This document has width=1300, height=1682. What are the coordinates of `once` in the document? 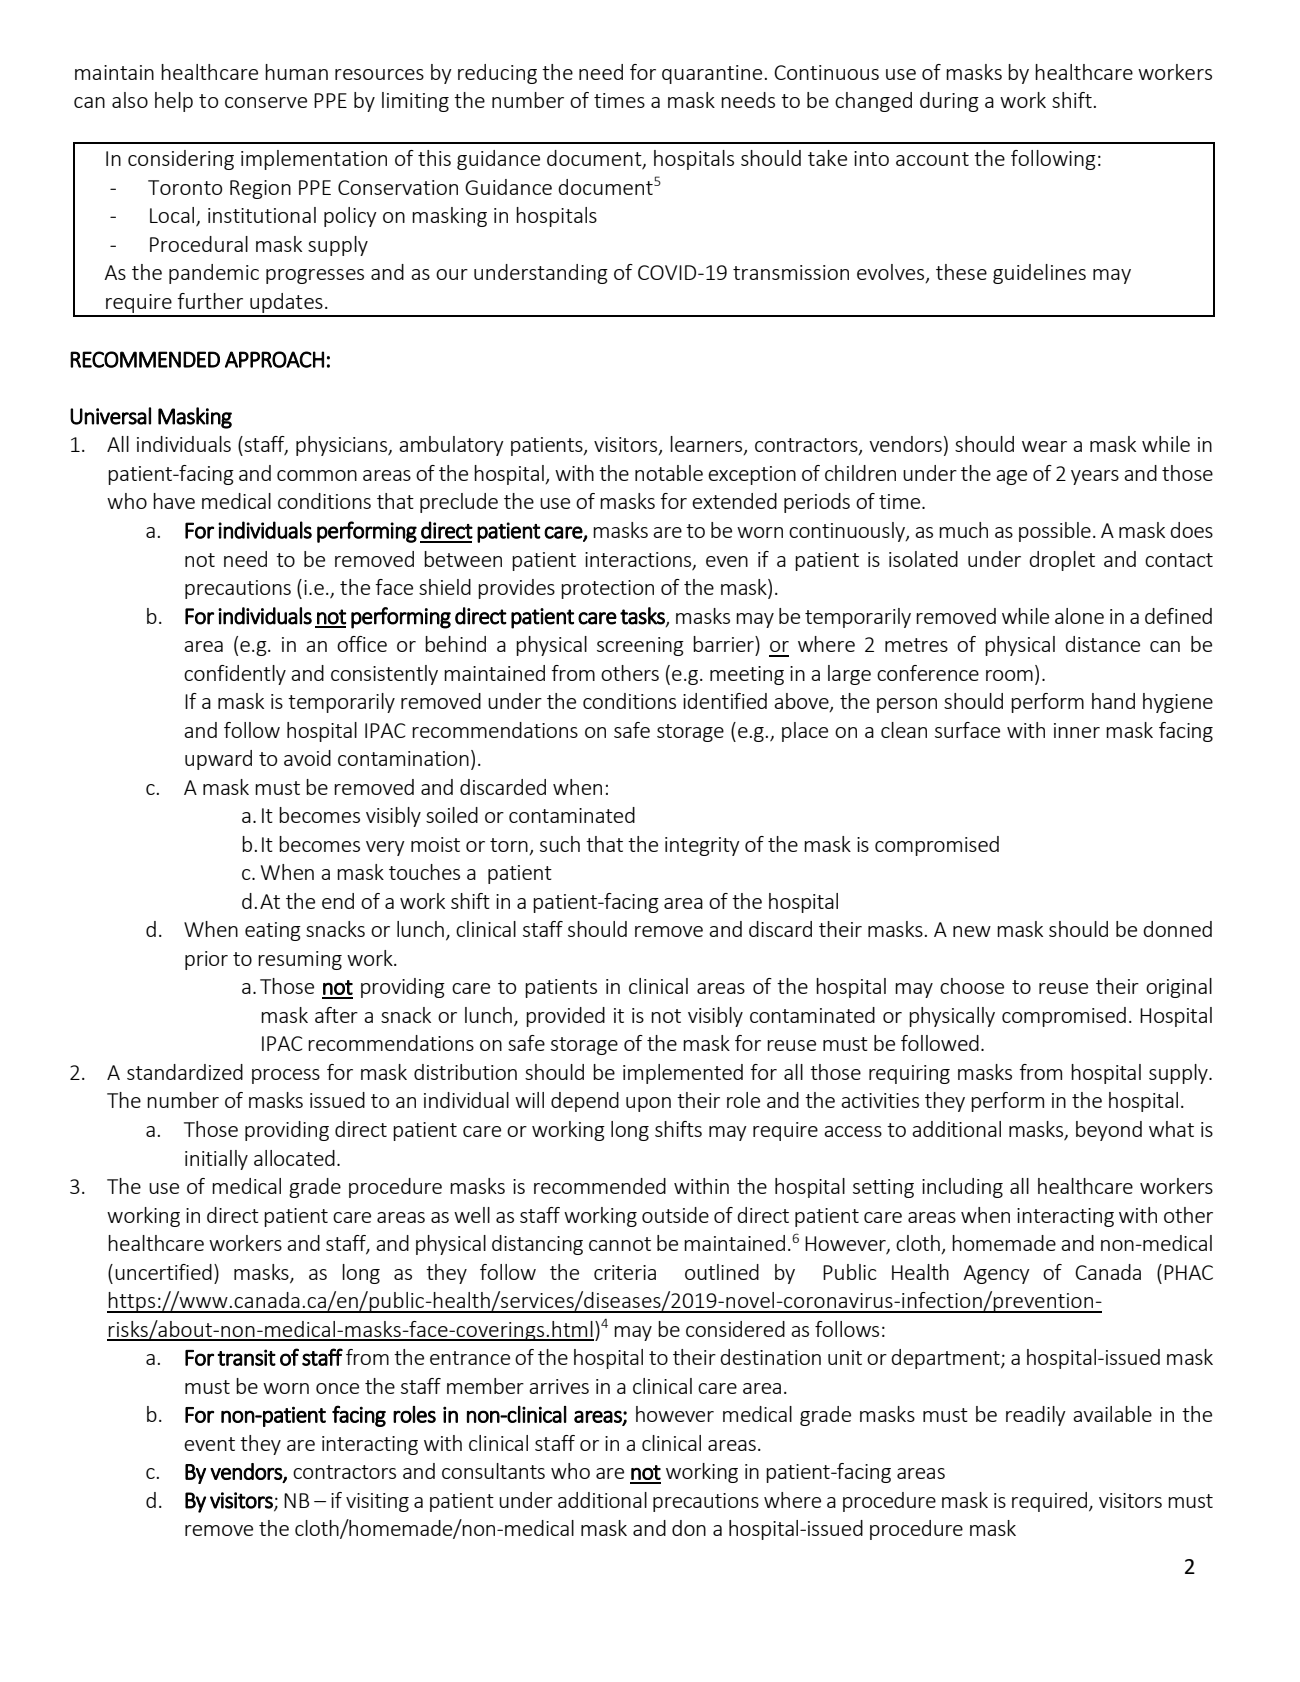 It's located at (337, 1388).
